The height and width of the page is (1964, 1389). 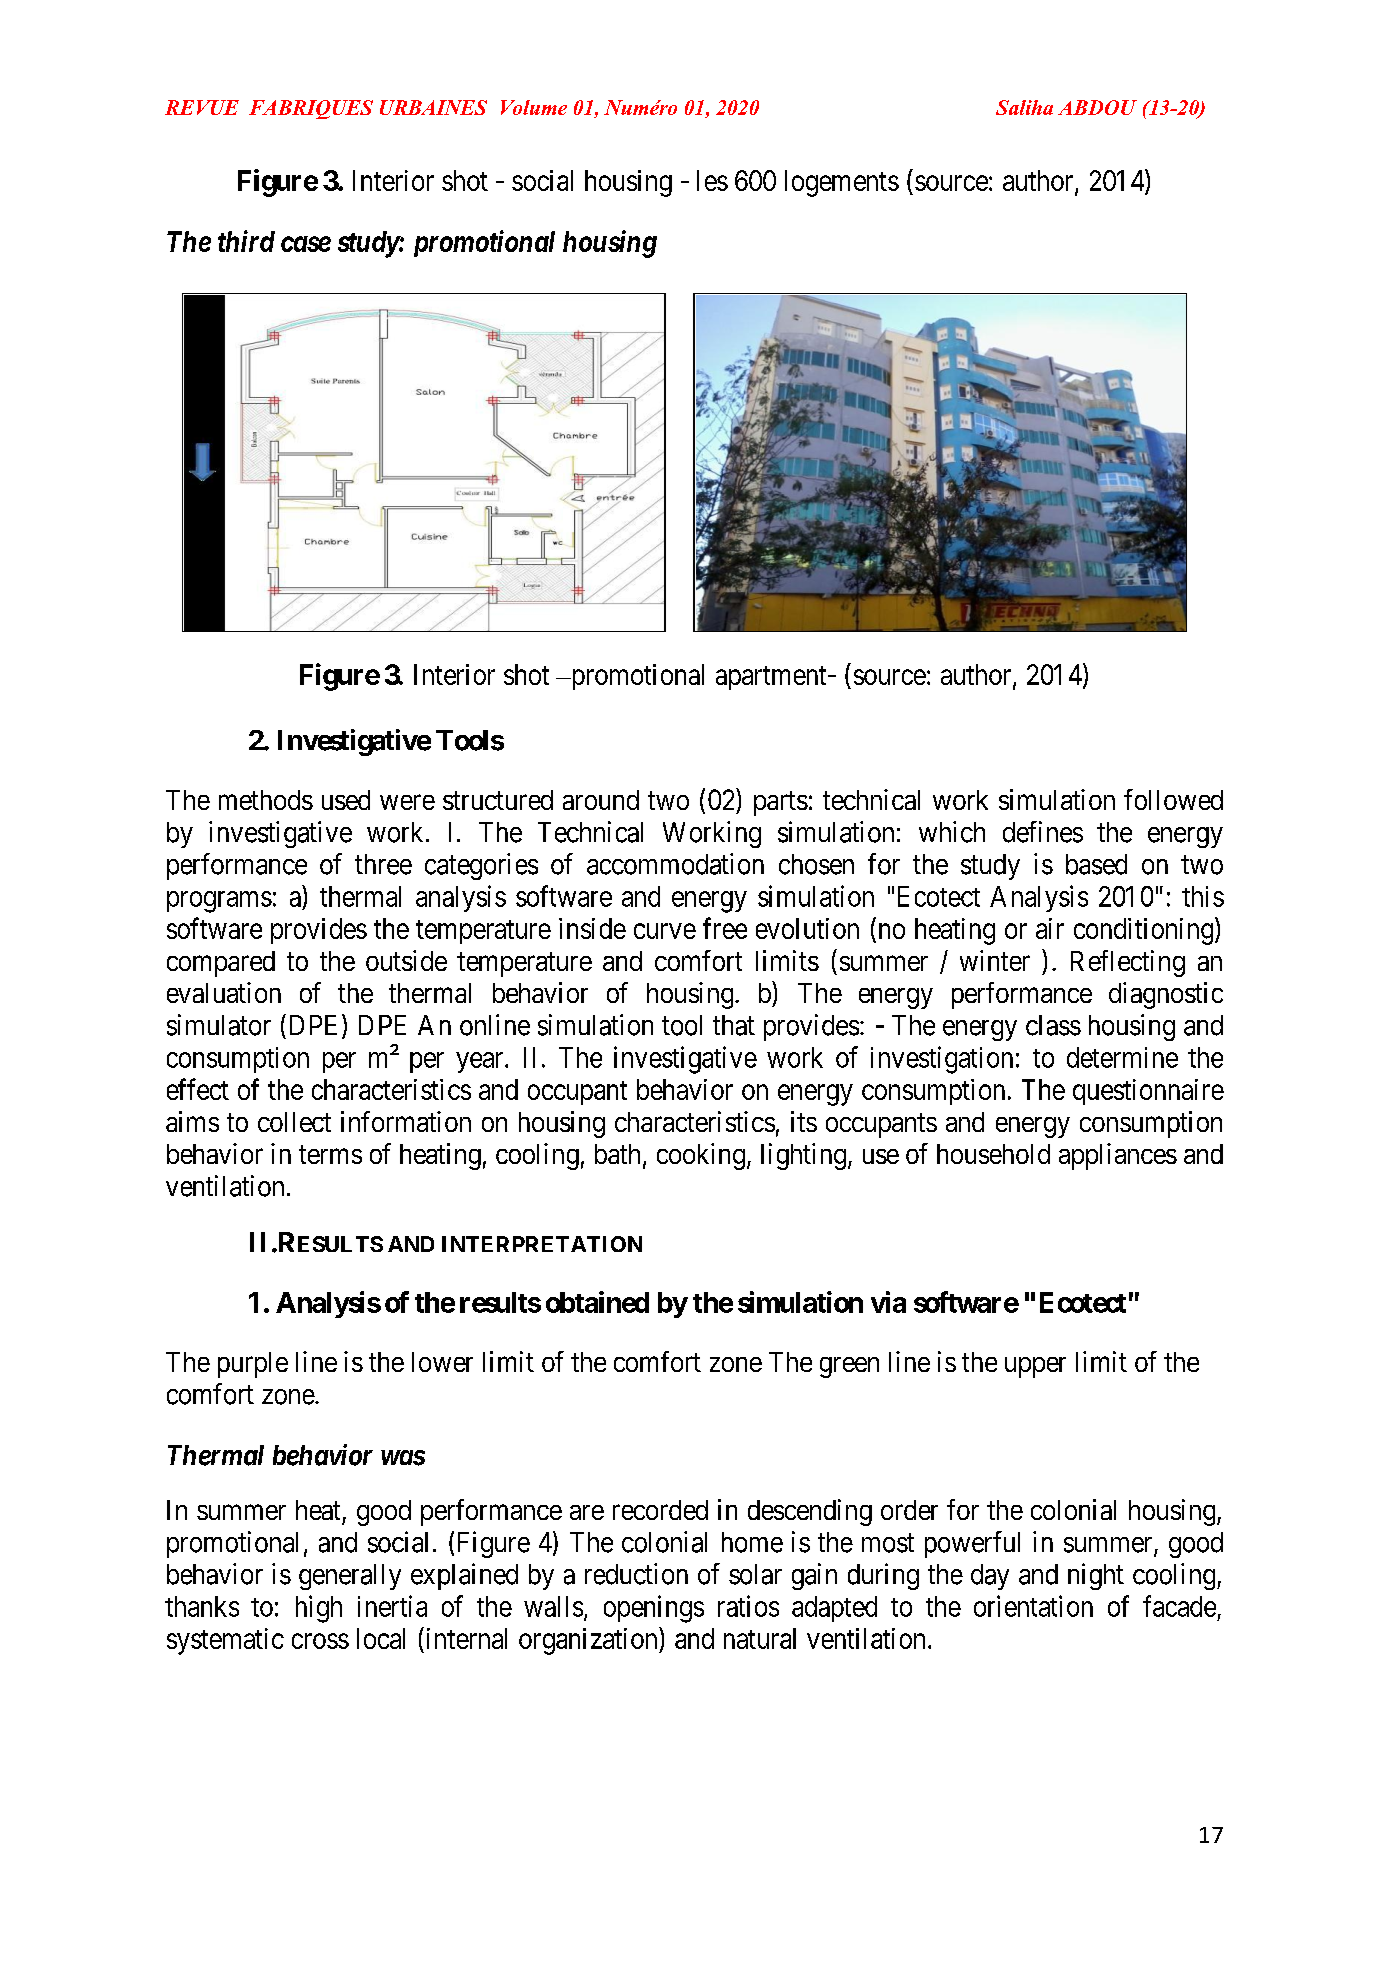 What do you see at coordinates (534, 107) in the page?
I see `Volume` at bounding box center [534, 107].
